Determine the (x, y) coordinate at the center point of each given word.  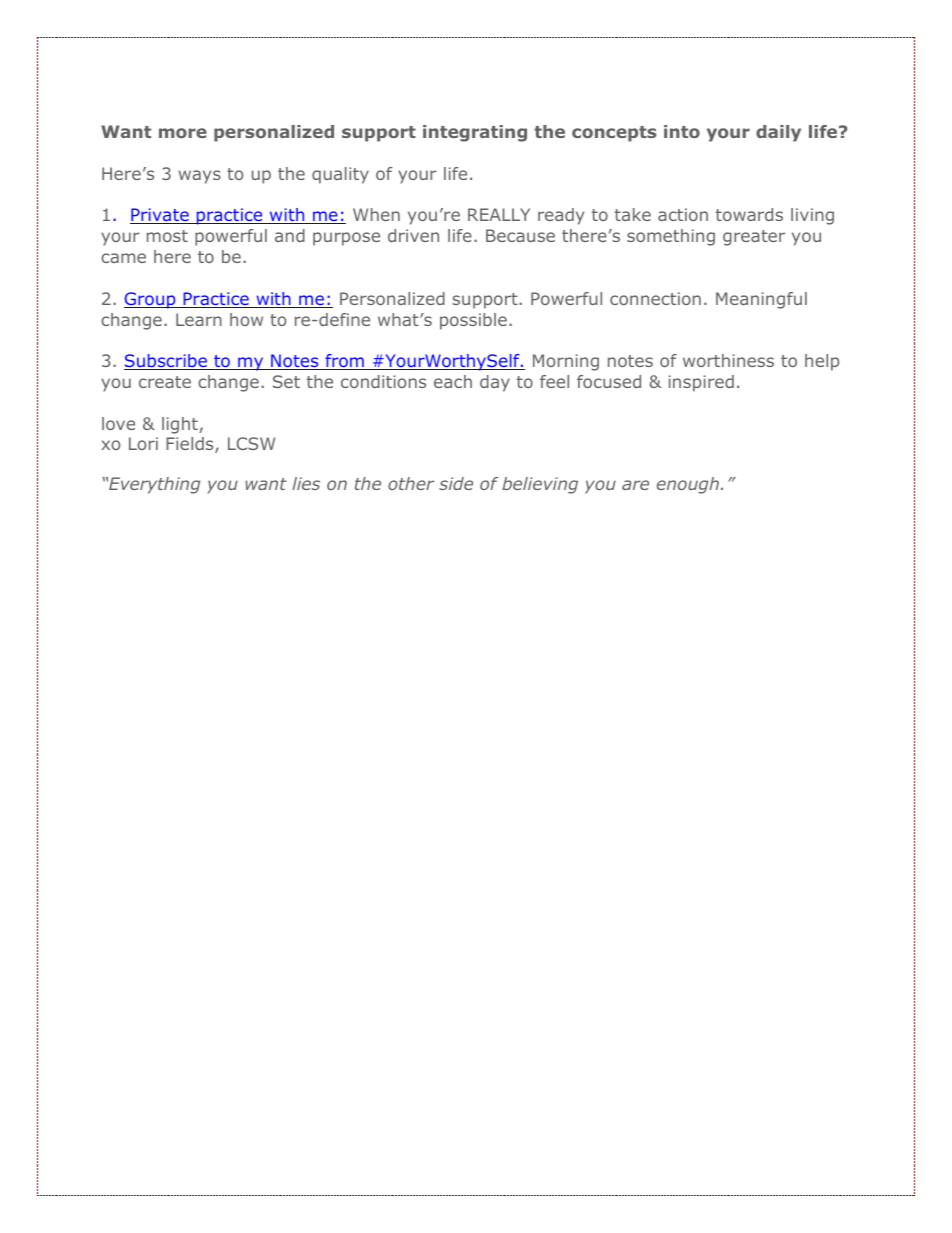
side (456, 483)
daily (778, 133)
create (165, 382)
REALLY (499, 214)
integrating (475, 133)
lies (306, 483)
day (495, 383)
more (183, 133)
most (167, 236)
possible (473, 321)
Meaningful (761, 300)
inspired (701, 383)
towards (749, 214)
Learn (199, 319)
